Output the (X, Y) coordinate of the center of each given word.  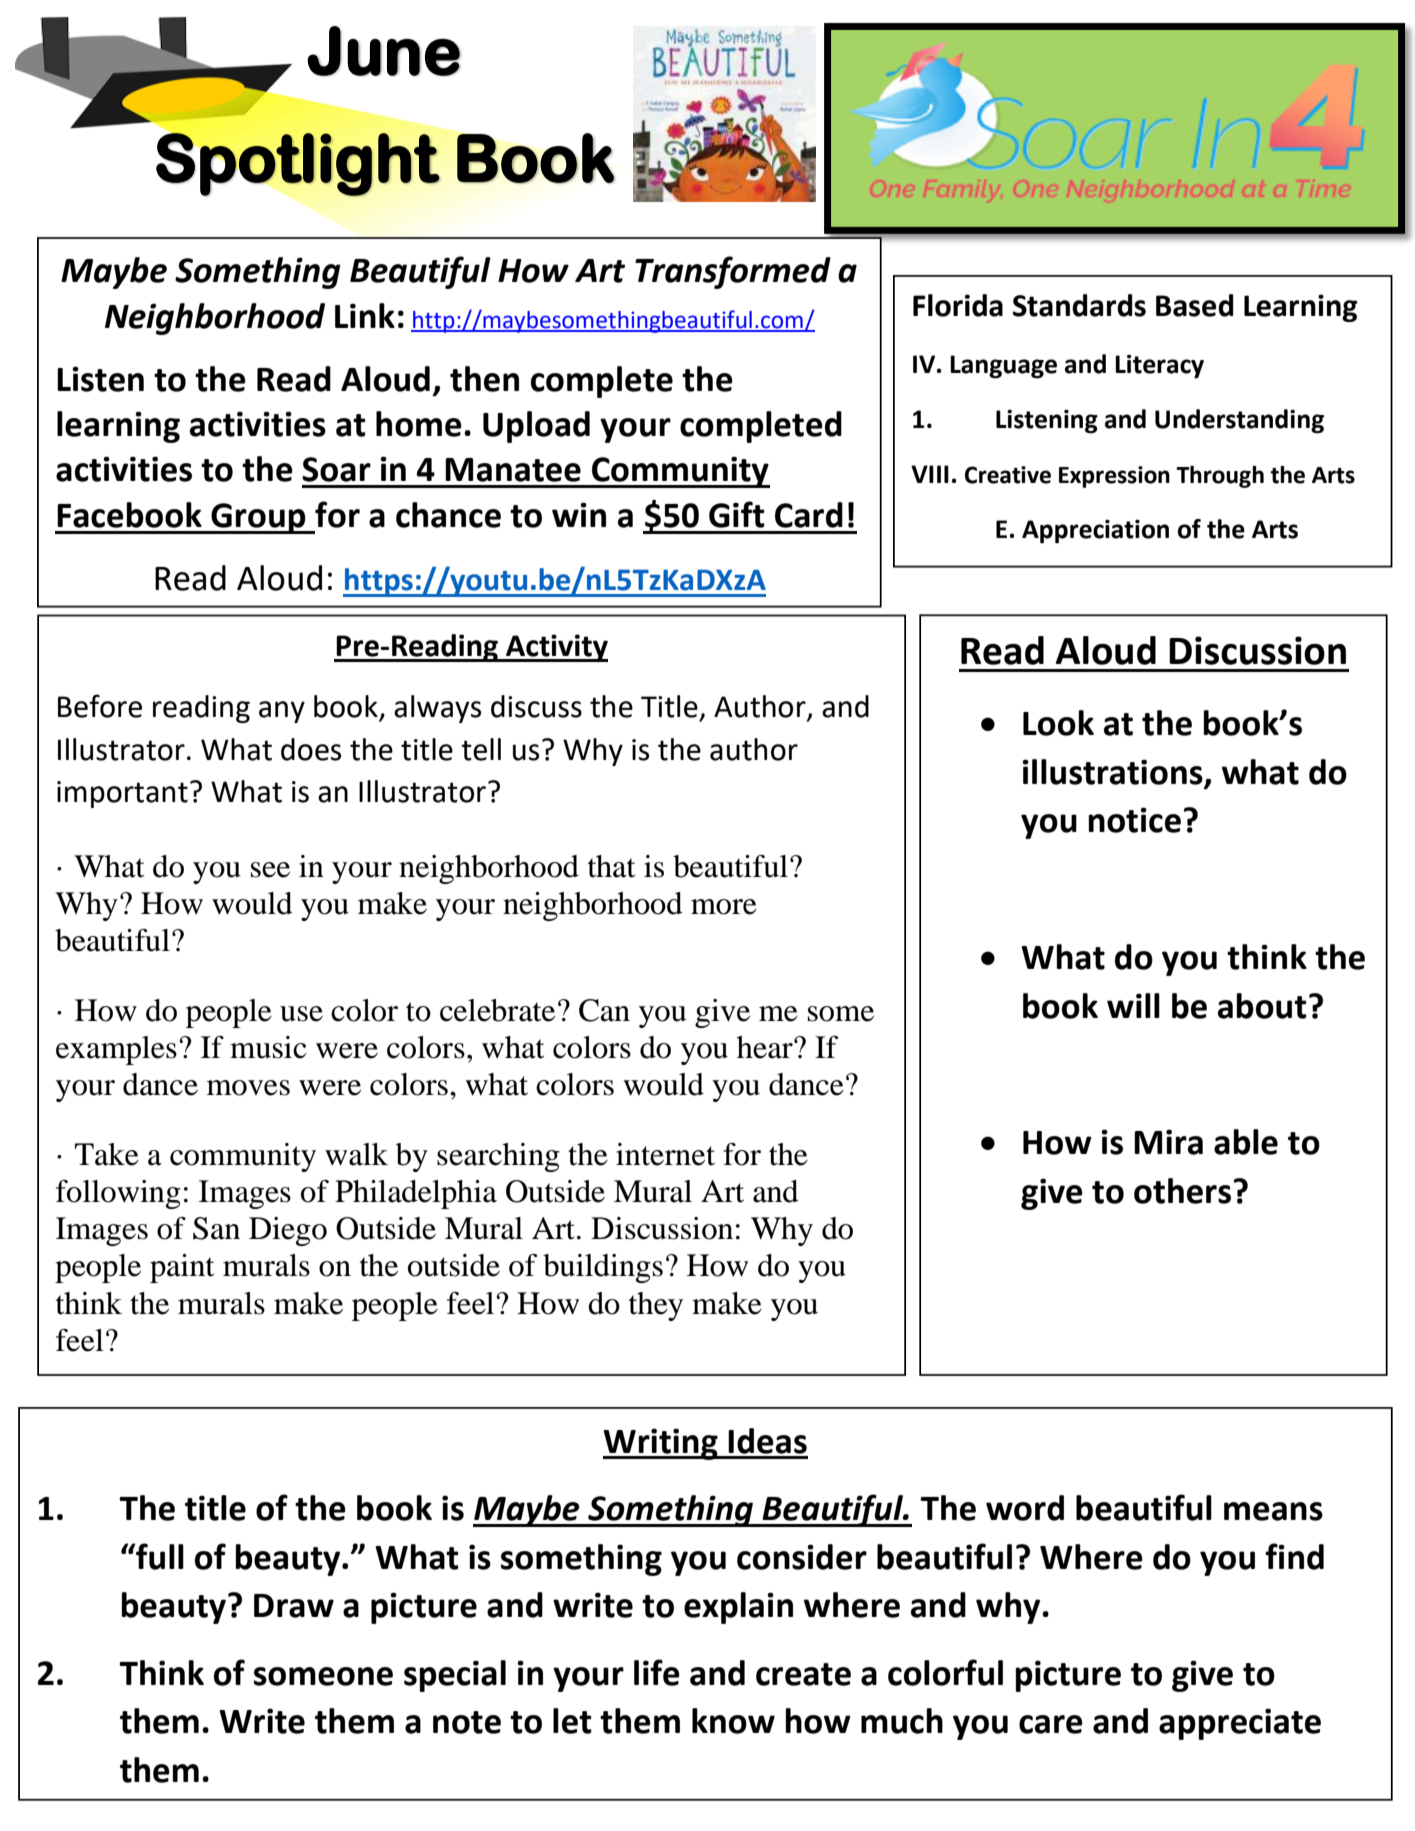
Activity (556, 648)
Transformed (733, 272)
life (657, 1672)
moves (248, 1088)
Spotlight (298, 164)
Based (1195, 305)
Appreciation (1095, 531)
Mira (1168, 1142)
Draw (294, 1606)
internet (665, 1154)
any (282, 712)
